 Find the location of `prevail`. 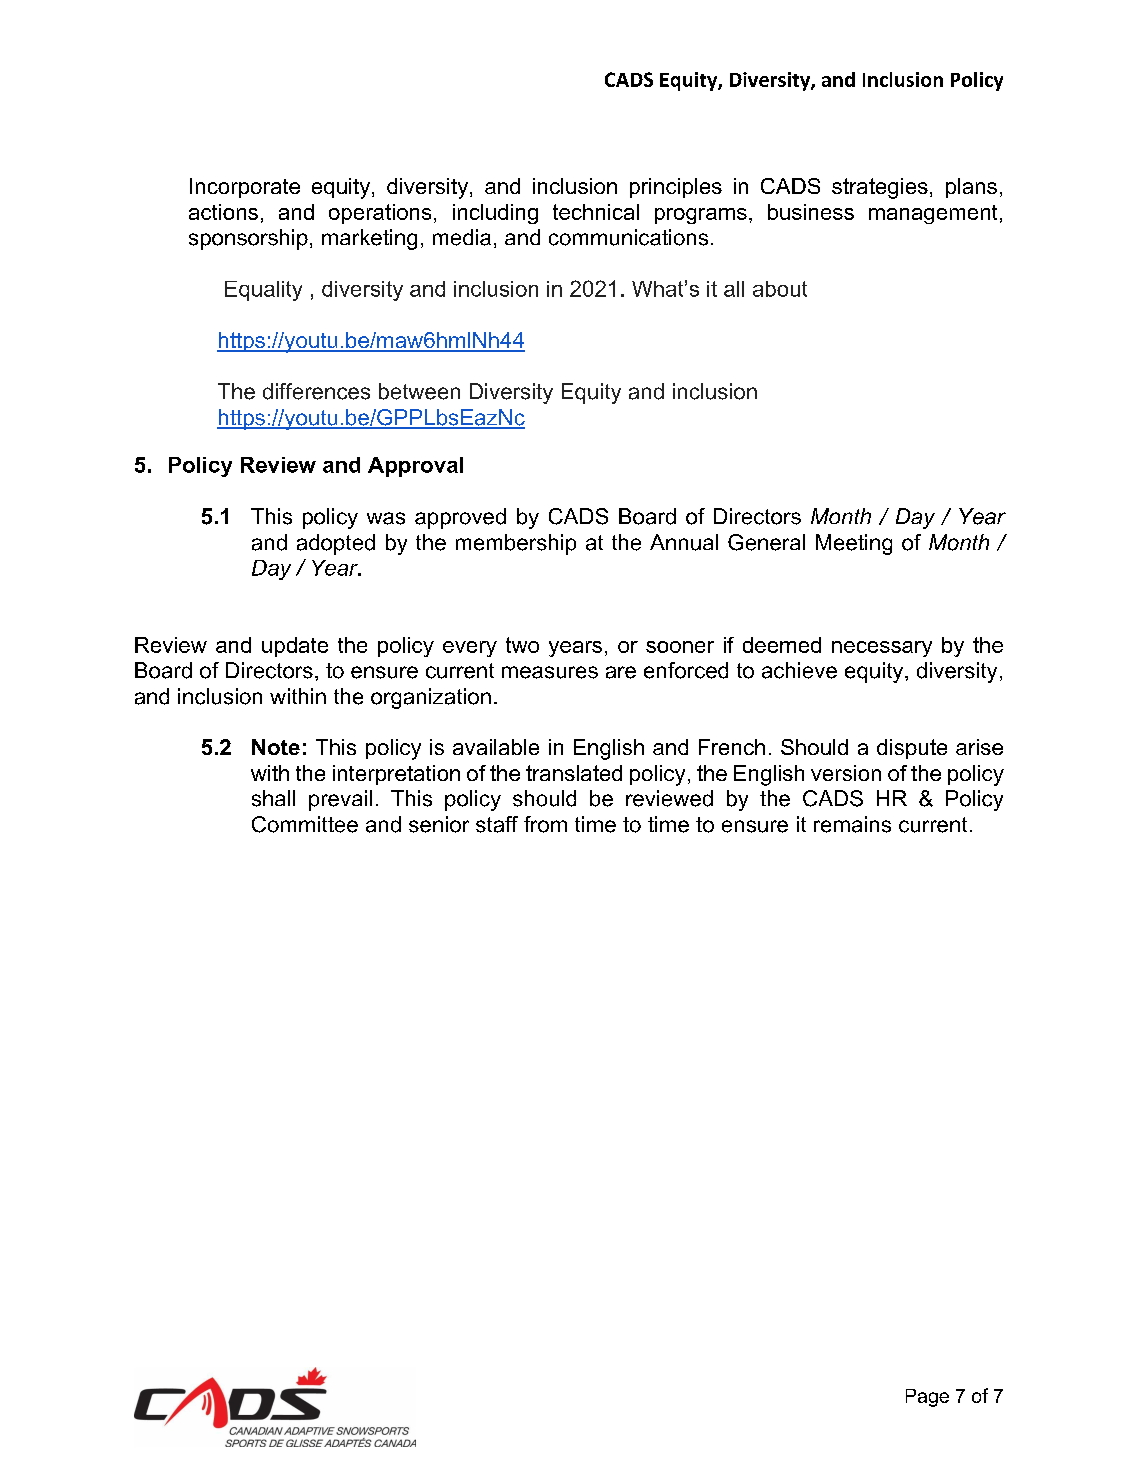

prevail is located at coordinates (340, 800).
